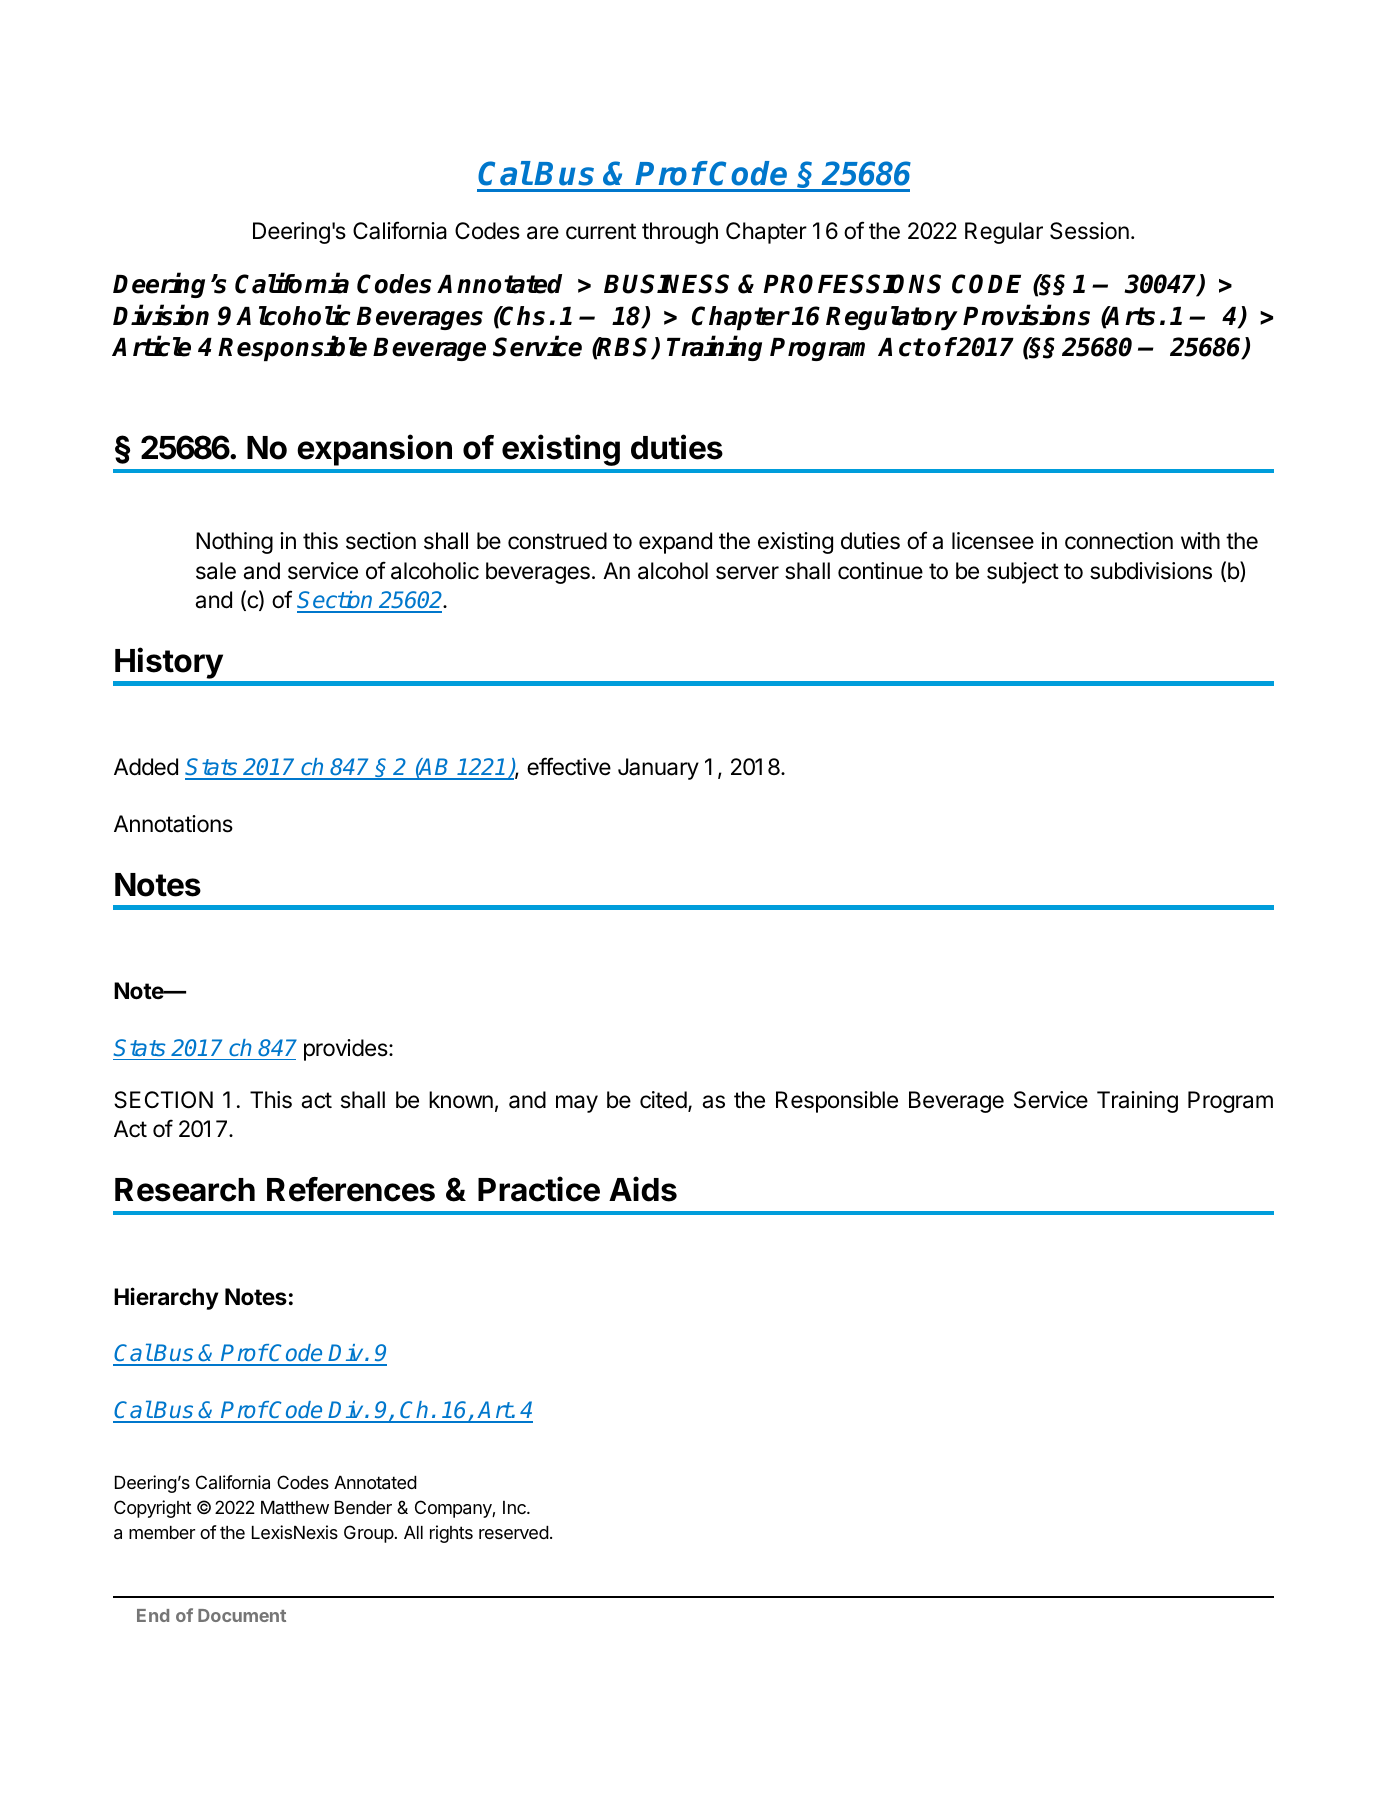 The height and width of the screenshot is (1795, 1387). Describe the element at coordinates (242, 1615) in the screenshot. I see `Document` at that location.
